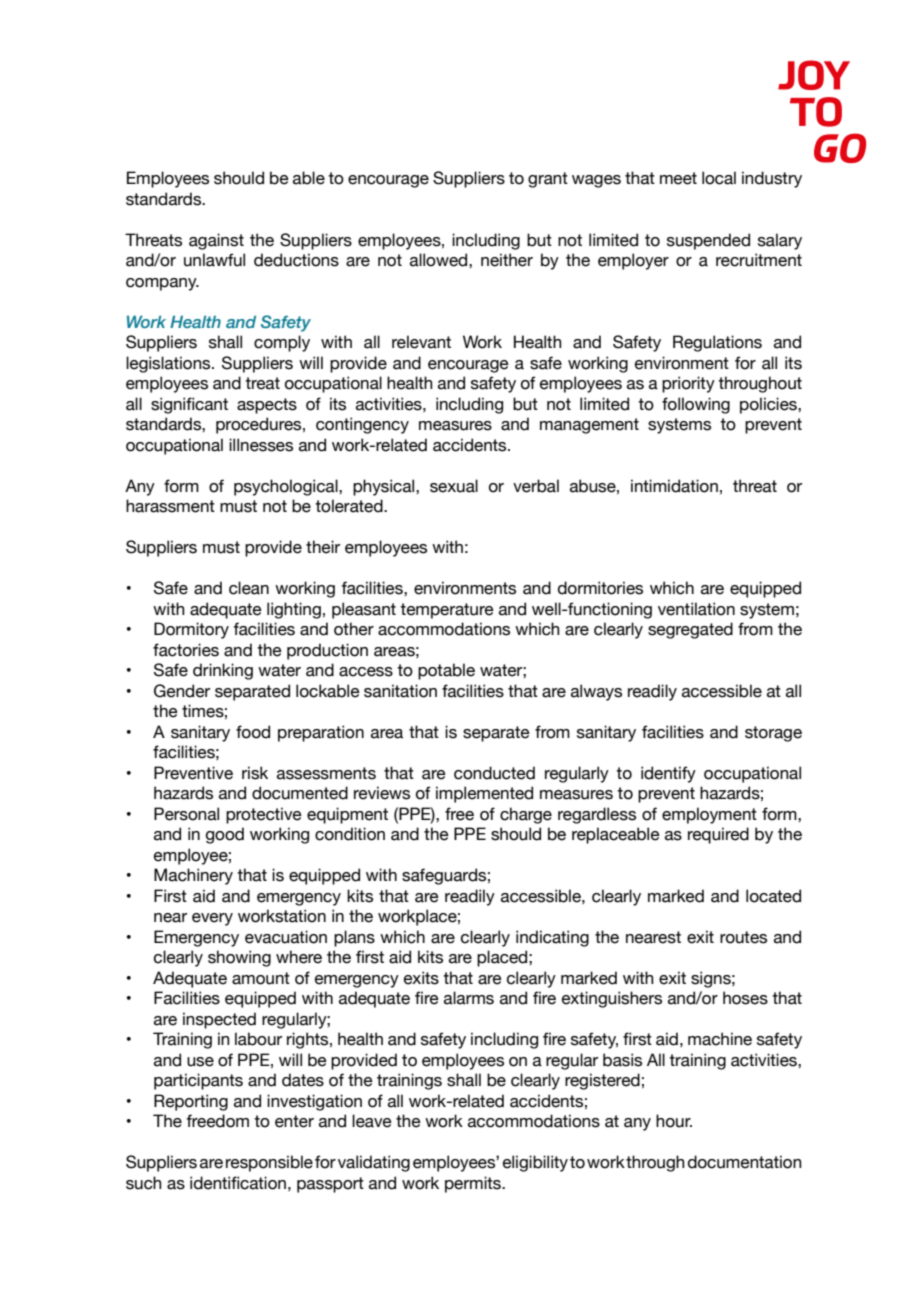 The height and width of the image is (1308, 924). I want to click on against, so click(216, 241).
